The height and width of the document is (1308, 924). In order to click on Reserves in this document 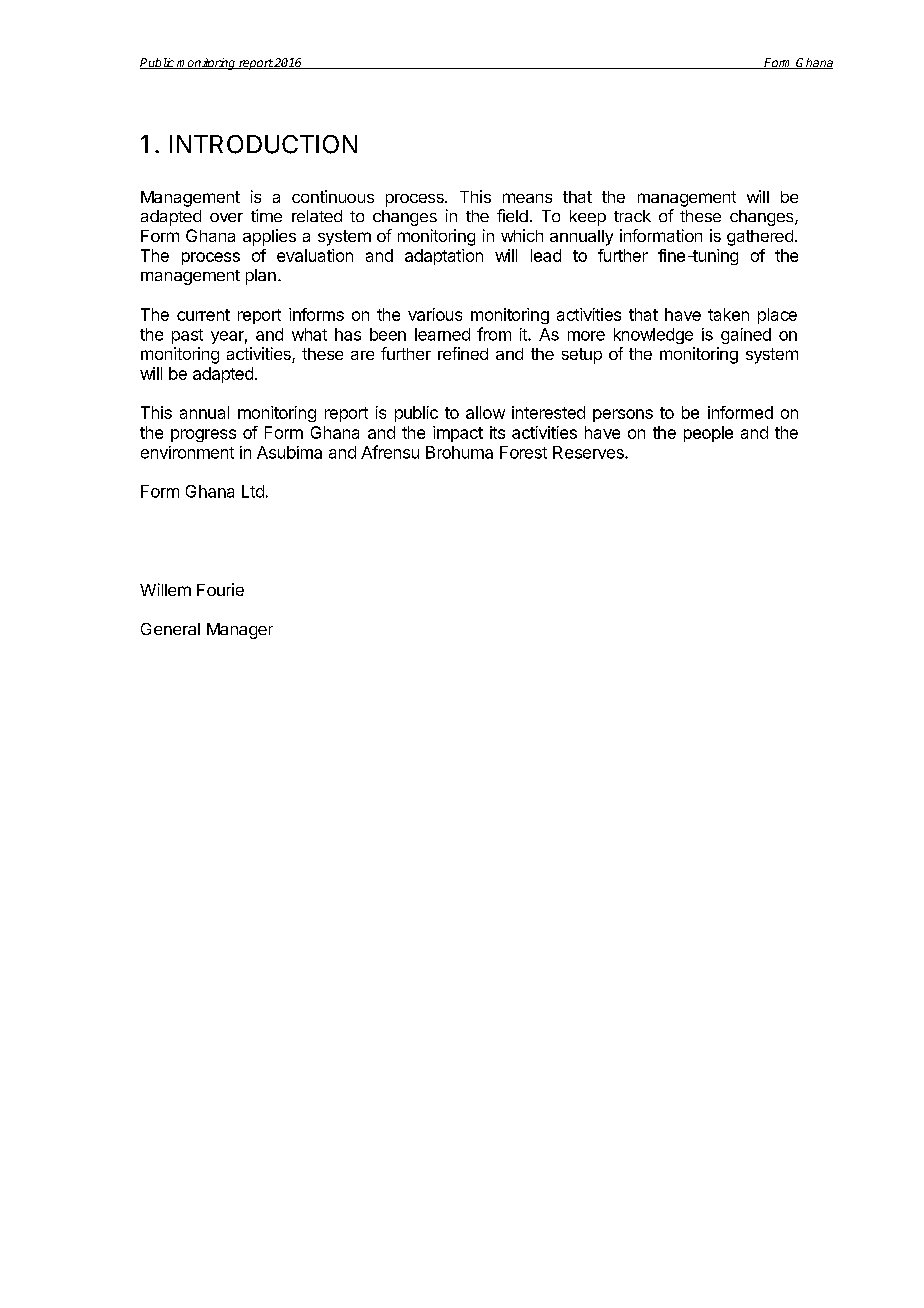, I will do `click(589, 452)`.
